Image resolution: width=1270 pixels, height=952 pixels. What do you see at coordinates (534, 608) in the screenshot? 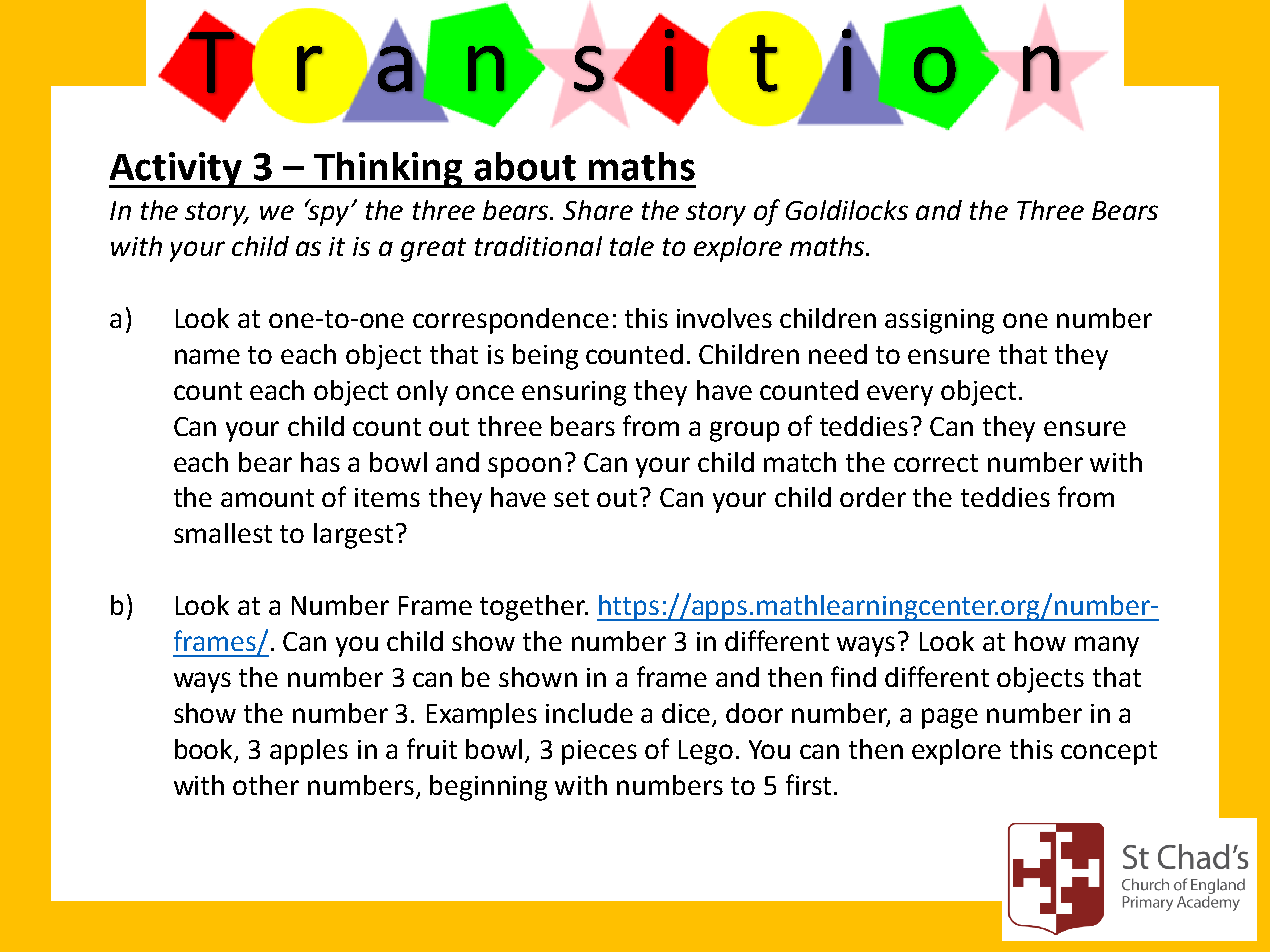
I see `together` at bounding box center [534, 608].
